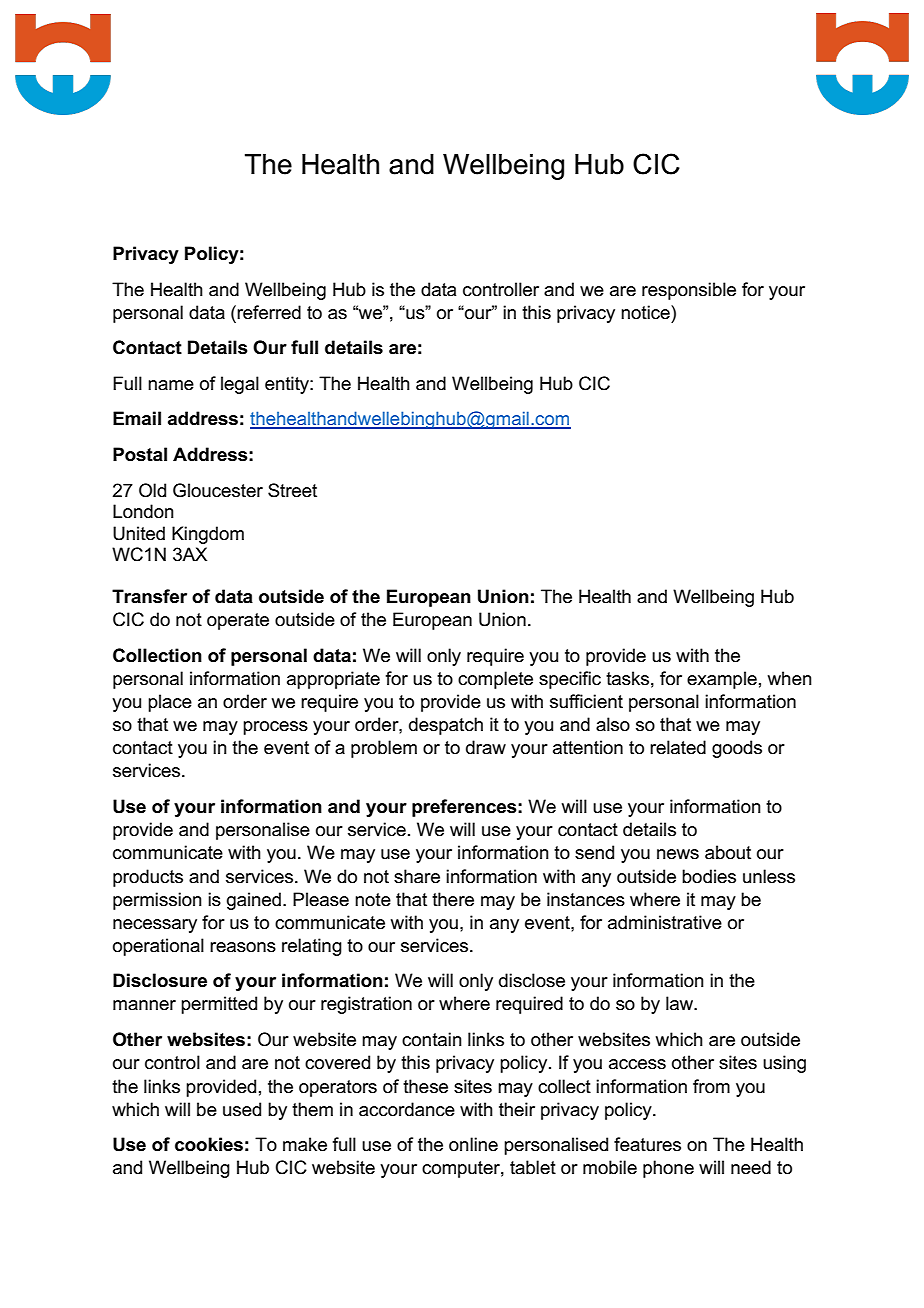  Describe the element at coordinates (446, 726) in the page. I see `despatch` at that location.
